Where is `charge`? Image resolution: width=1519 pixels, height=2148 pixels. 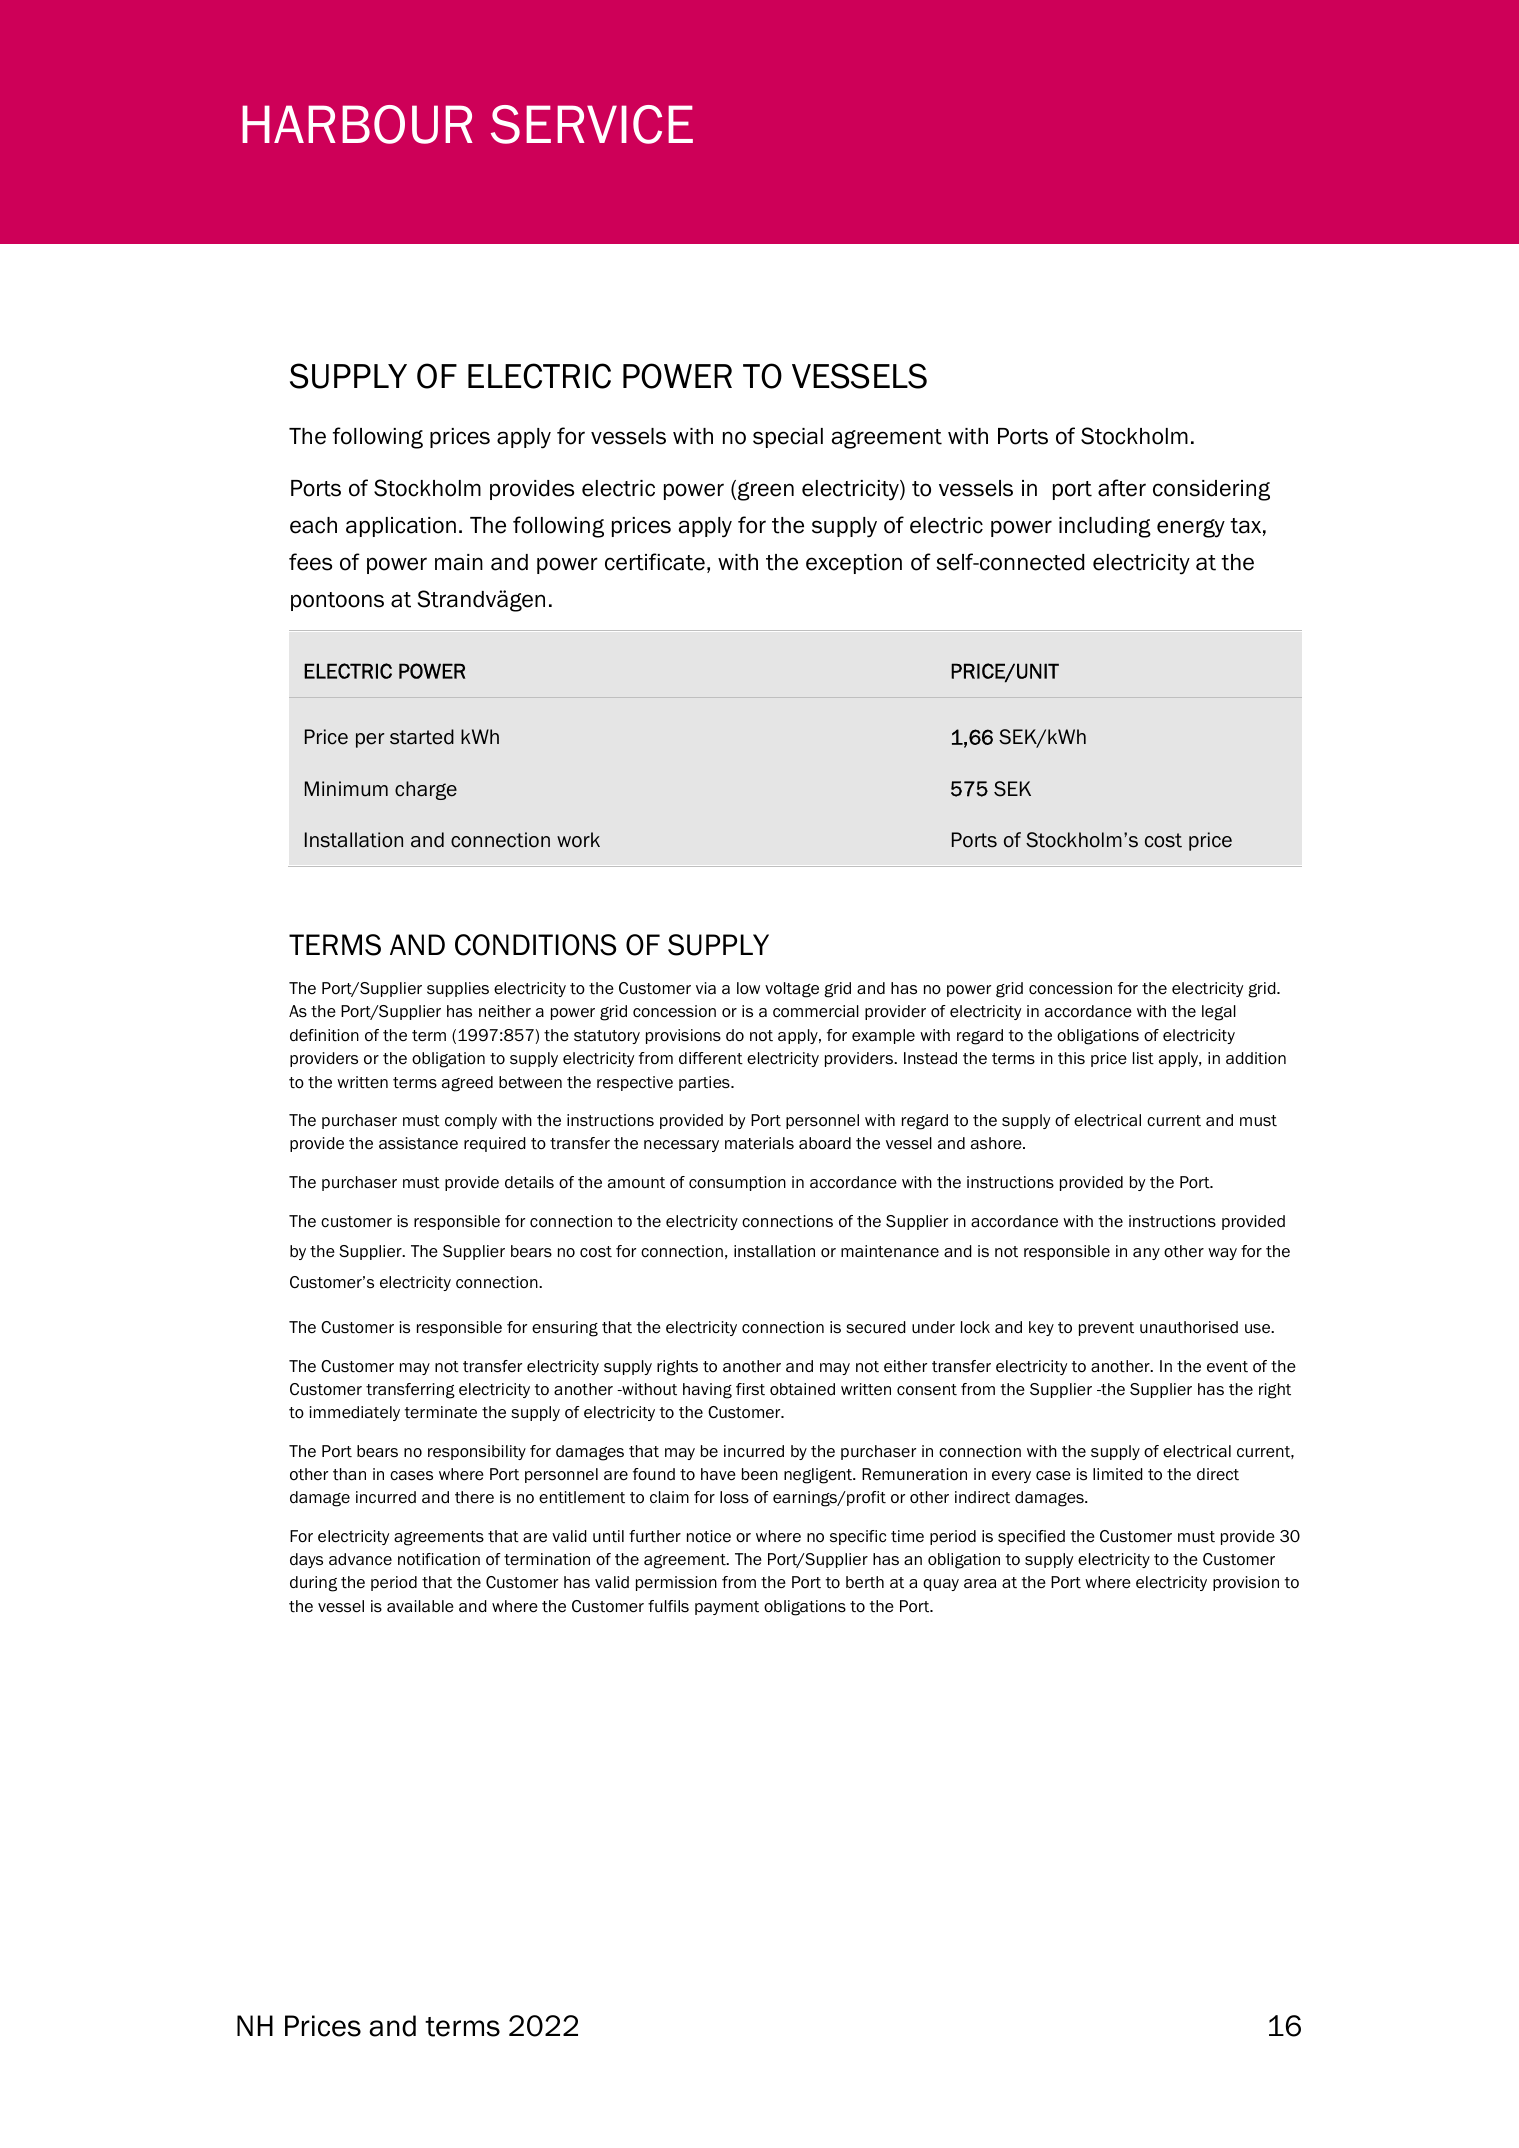
charge is located at coordinates (426, 790).
